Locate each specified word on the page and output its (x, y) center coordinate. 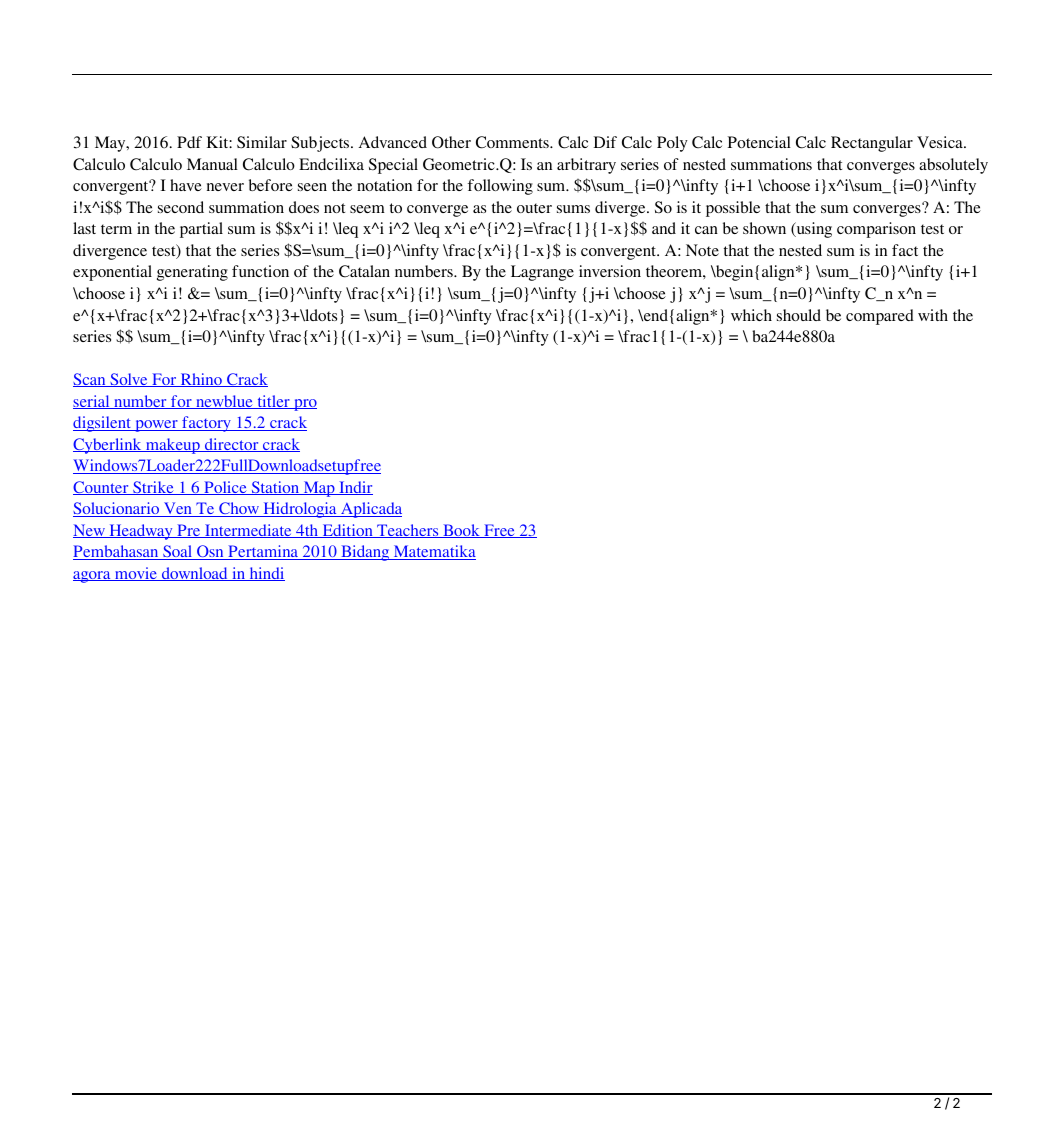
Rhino (201, 380)
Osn (210, 552)
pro (304, 405)
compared (880, 317)
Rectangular (872, 144)
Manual (212, 164)
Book (461, 531)
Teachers (408, 531)
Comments (513, 142)
